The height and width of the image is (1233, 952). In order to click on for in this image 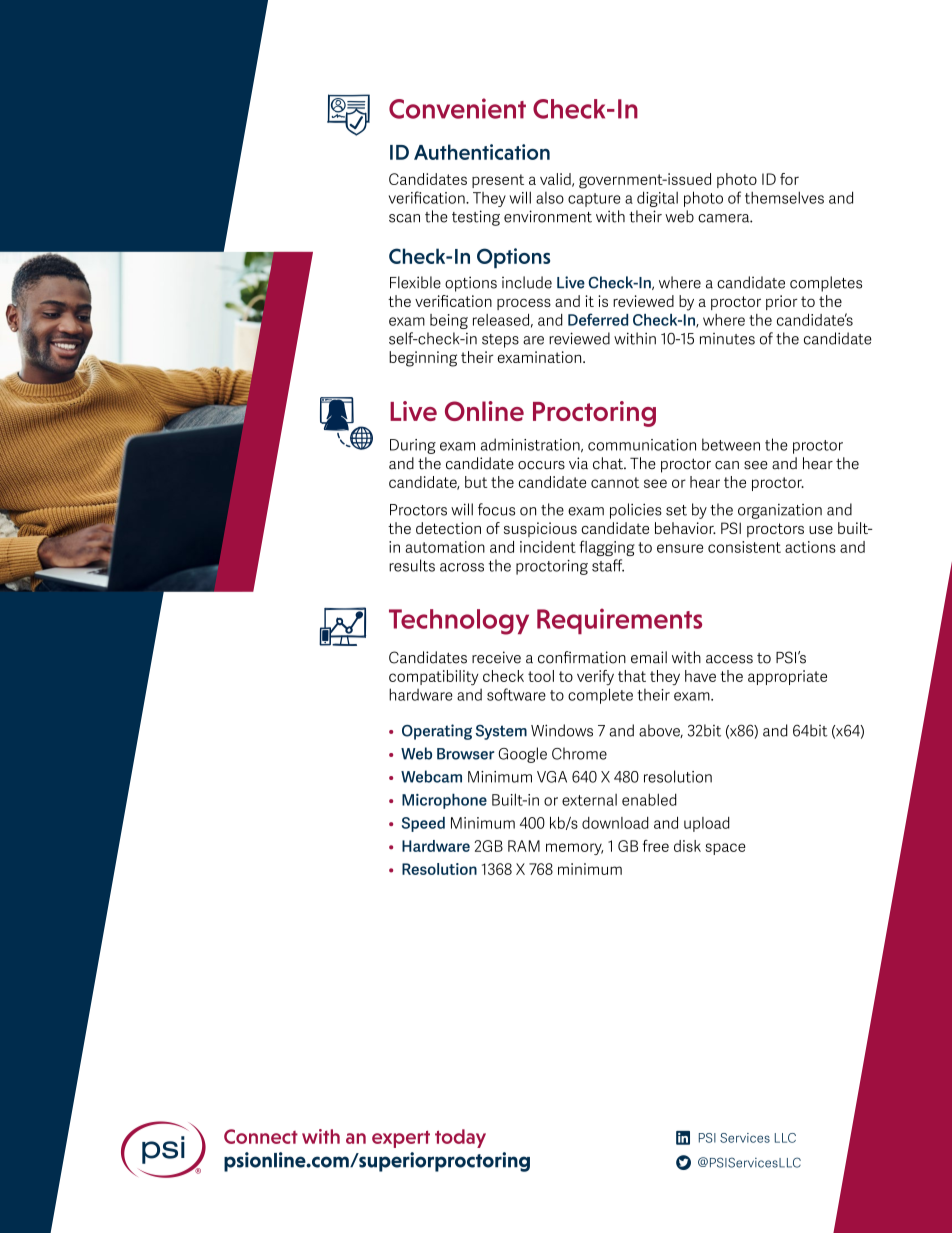, I will do `click(789, 179)`.
